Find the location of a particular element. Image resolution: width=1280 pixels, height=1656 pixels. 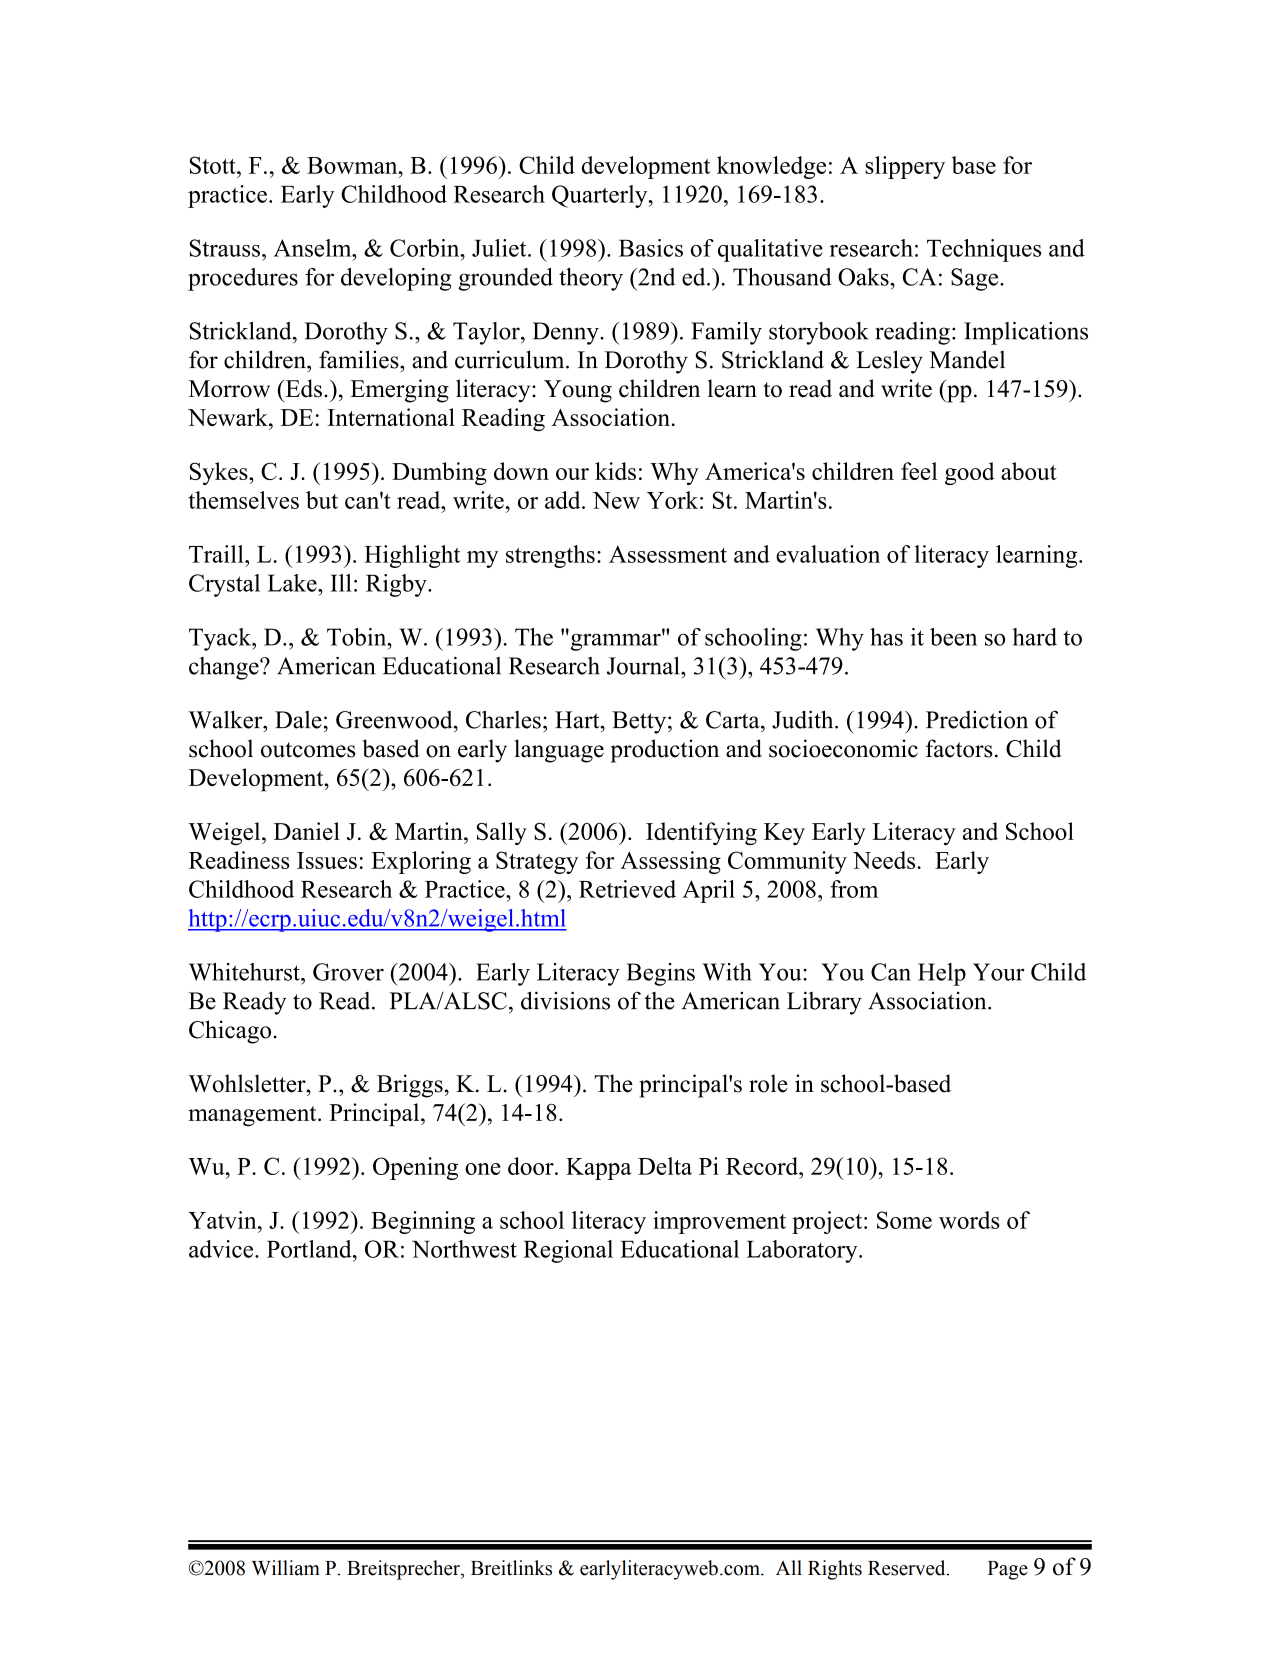

Retrieved is located at coordinates (627, 889).
